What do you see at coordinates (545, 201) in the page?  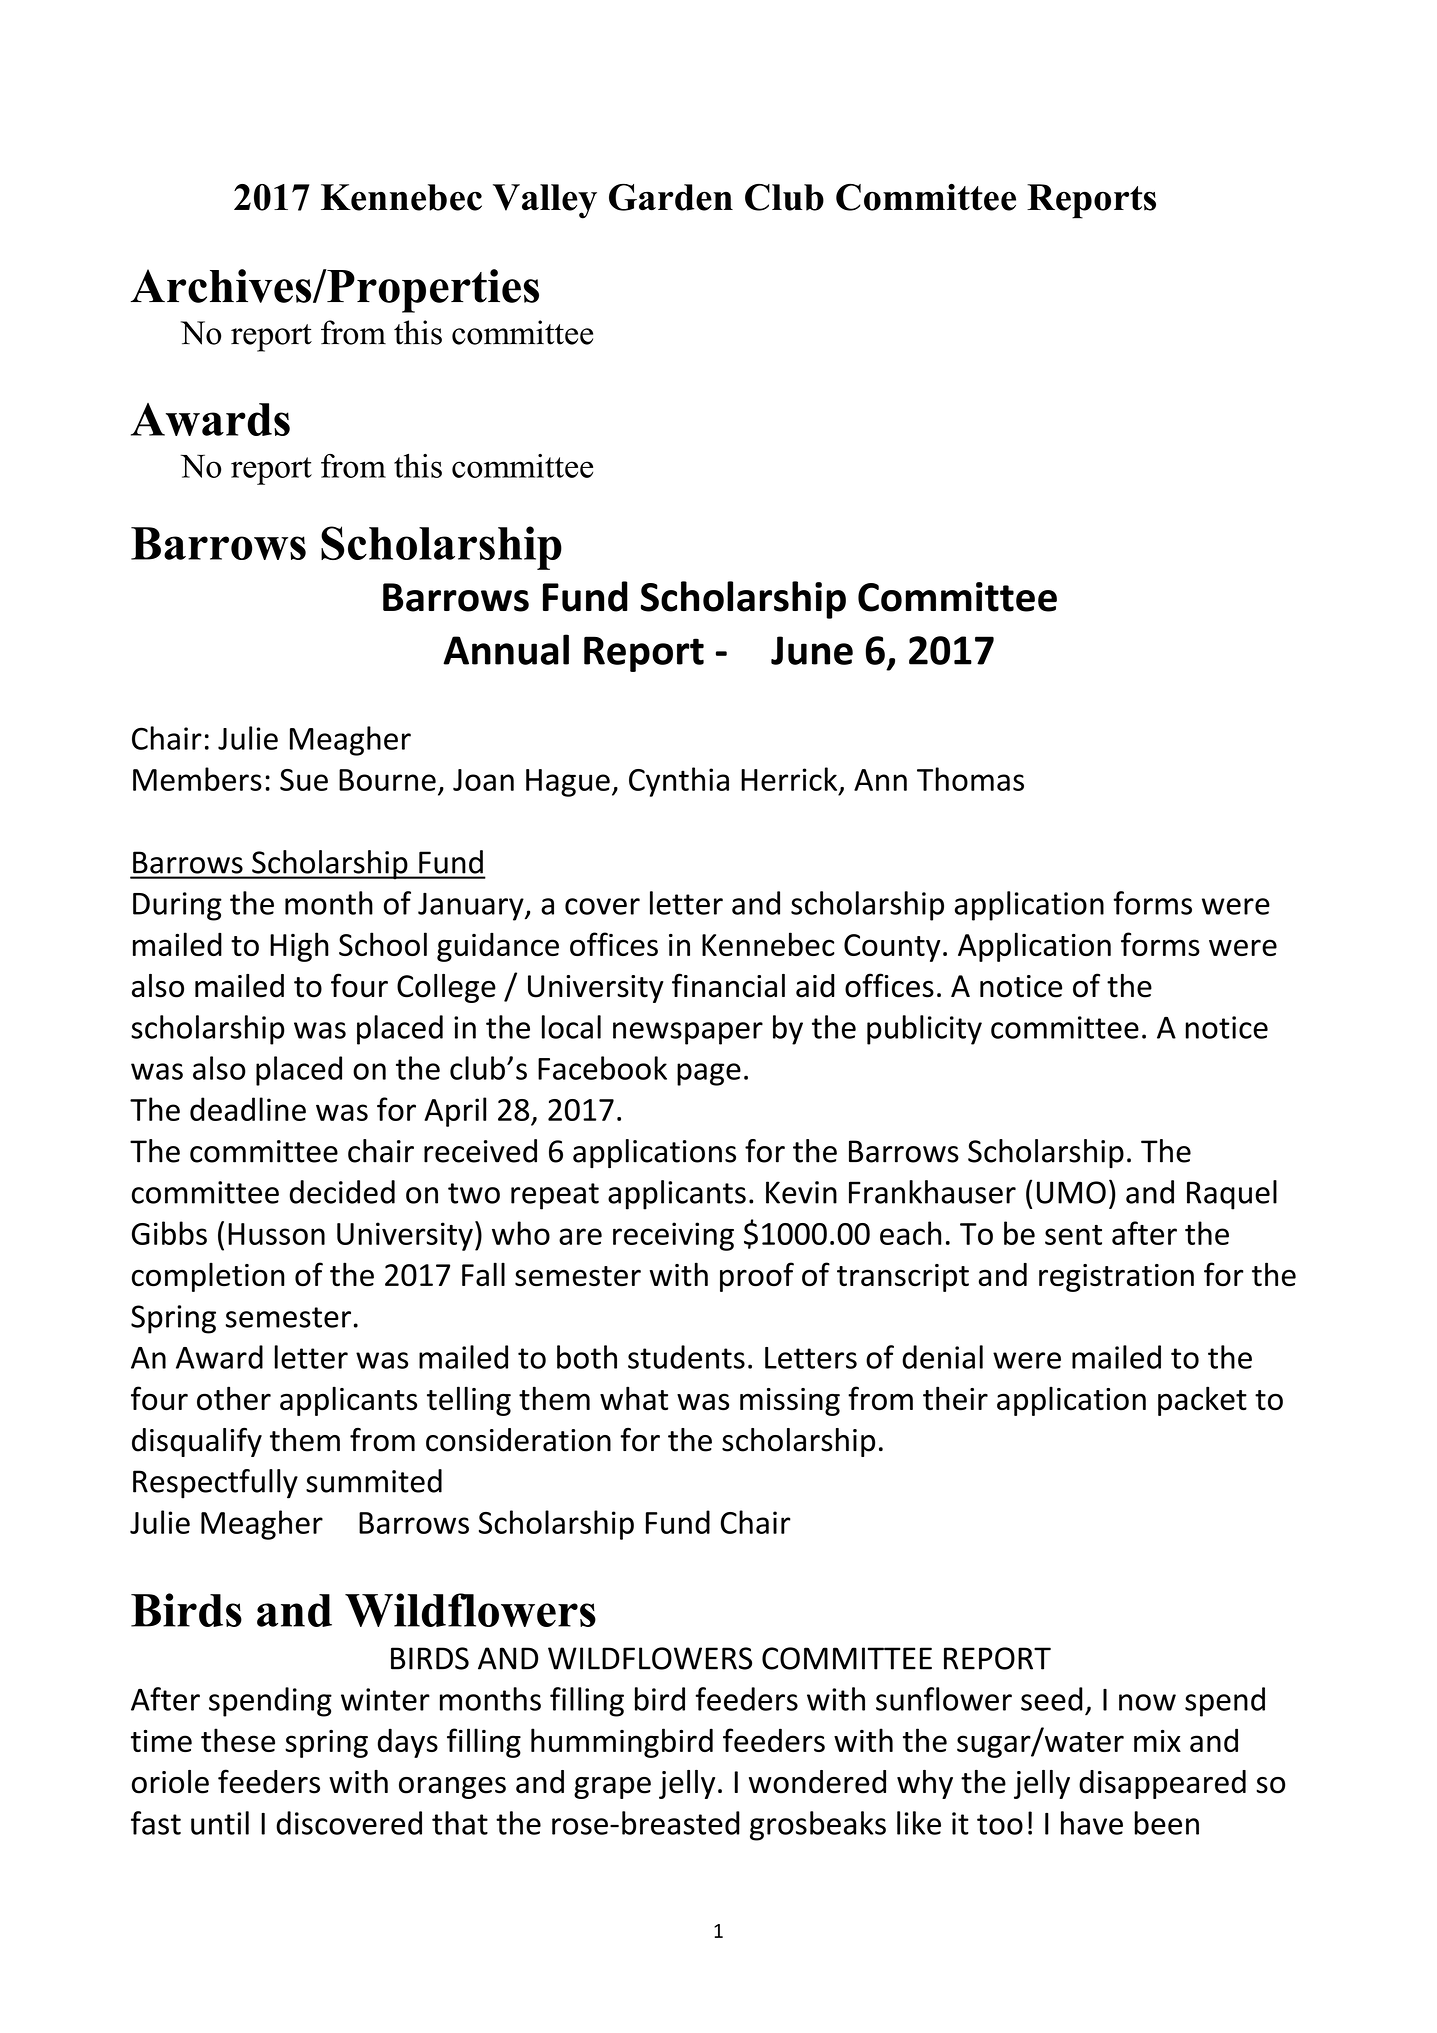 I see `Valley` at bounding box center [545, 201].
